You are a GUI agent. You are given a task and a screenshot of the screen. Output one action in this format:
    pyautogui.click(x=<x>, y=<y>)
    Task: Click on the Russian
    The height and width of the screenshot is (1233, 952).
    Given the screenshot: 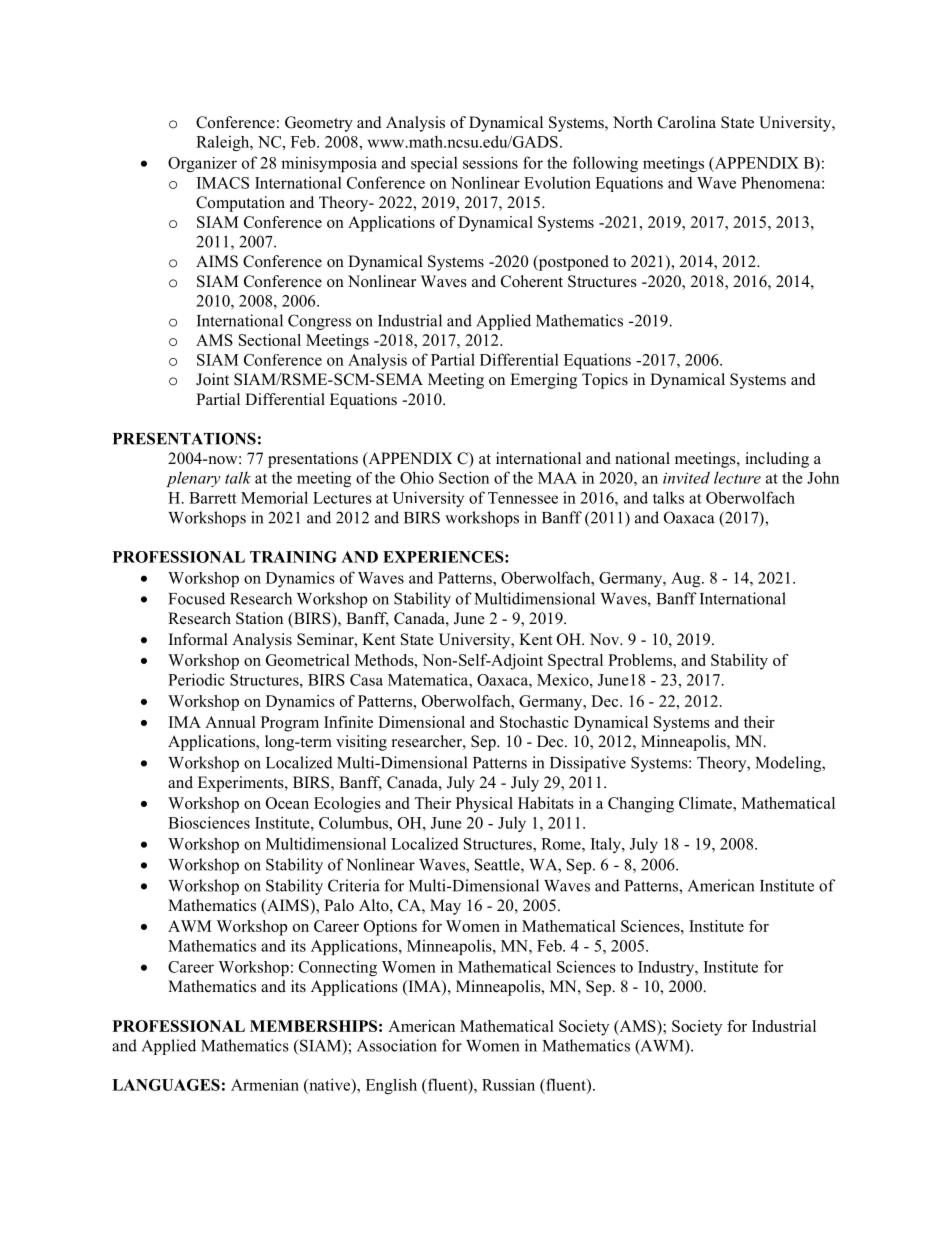 What is the action you would take?
    pyautogui.click(x=508, y=1085)
